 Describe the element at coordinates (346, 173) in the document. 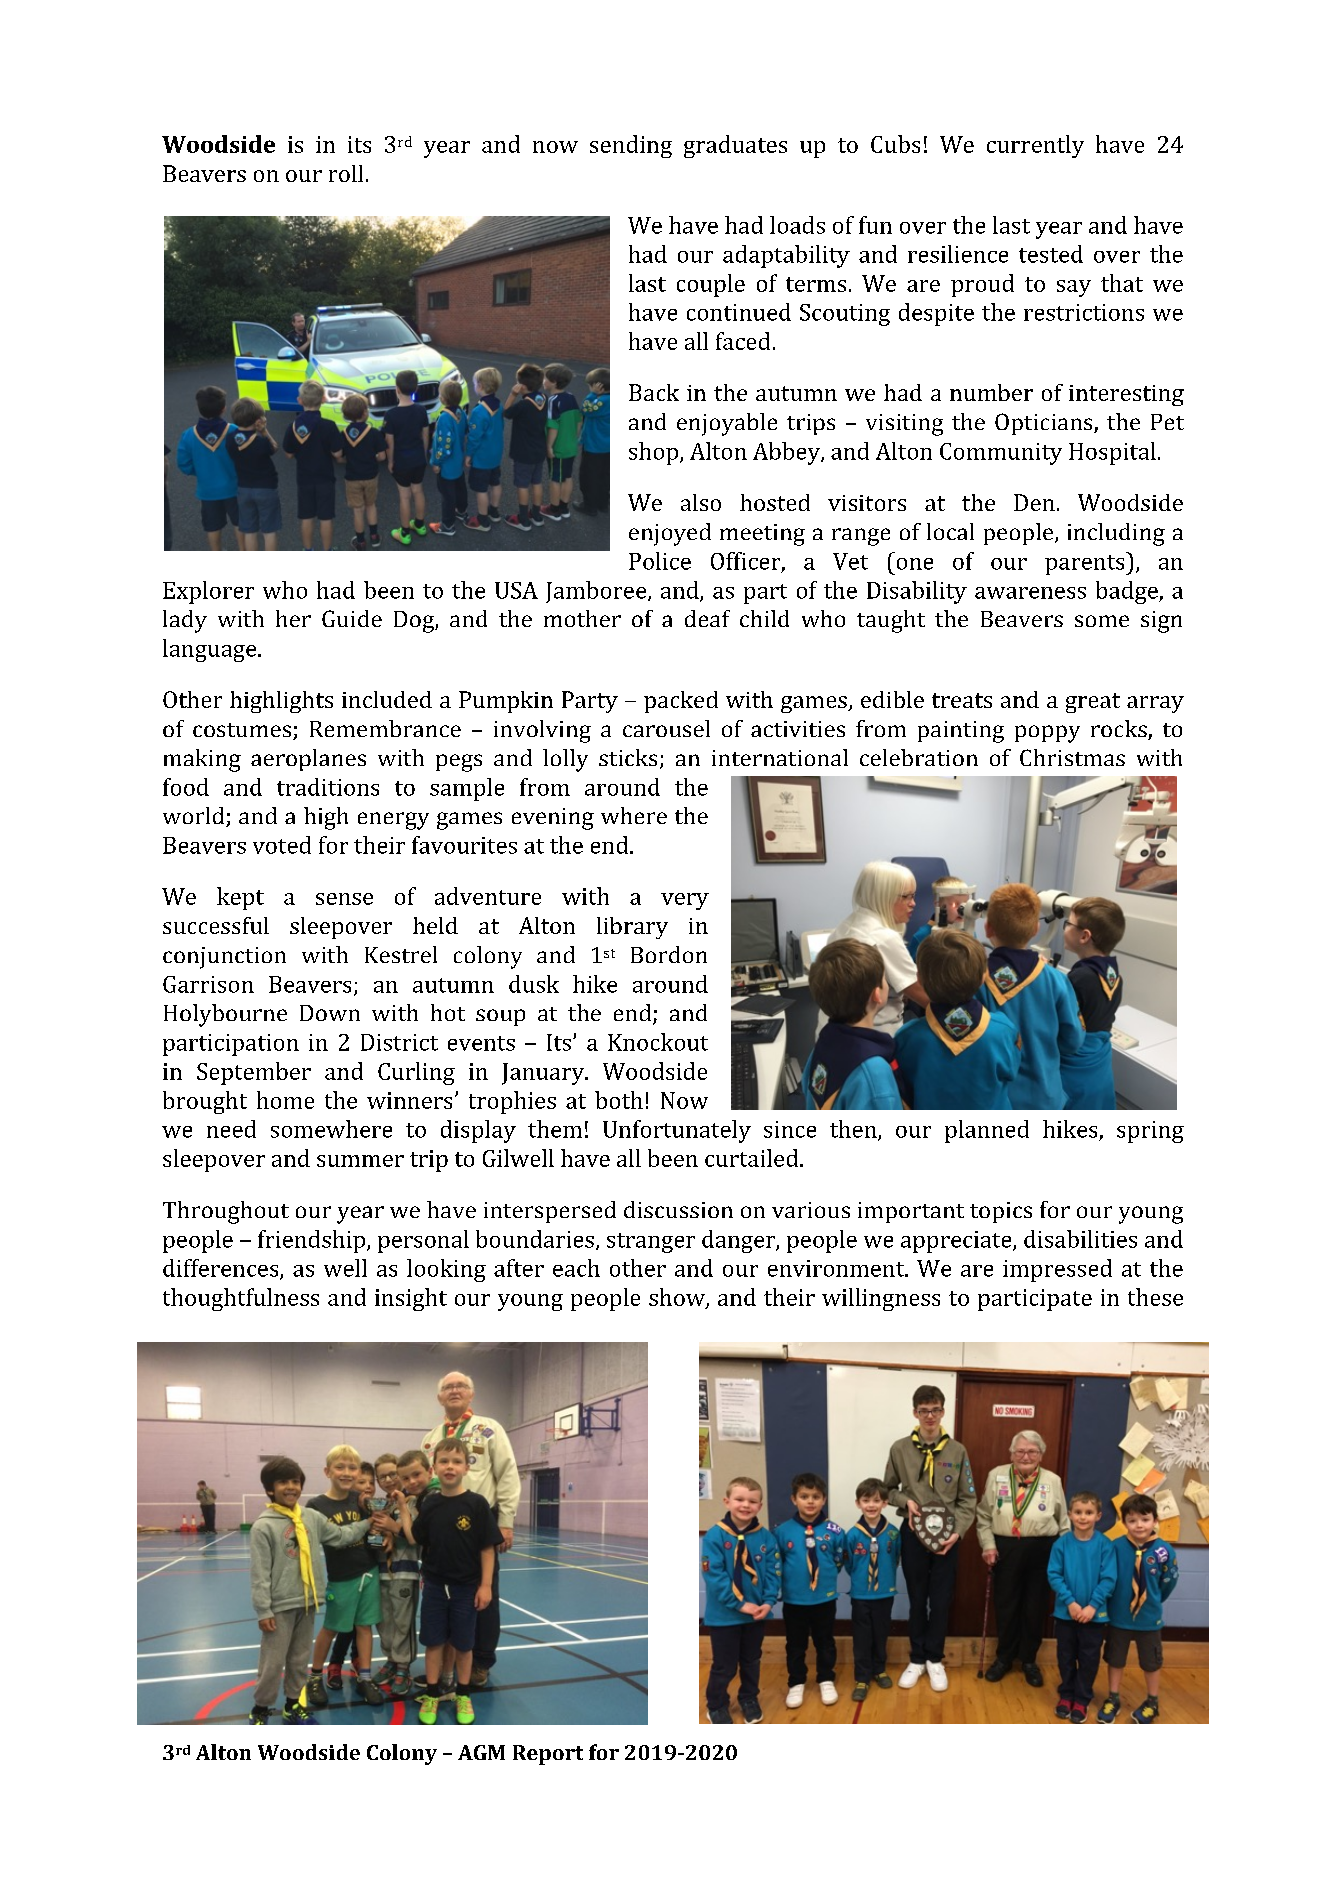

I see `roll` at that location.
